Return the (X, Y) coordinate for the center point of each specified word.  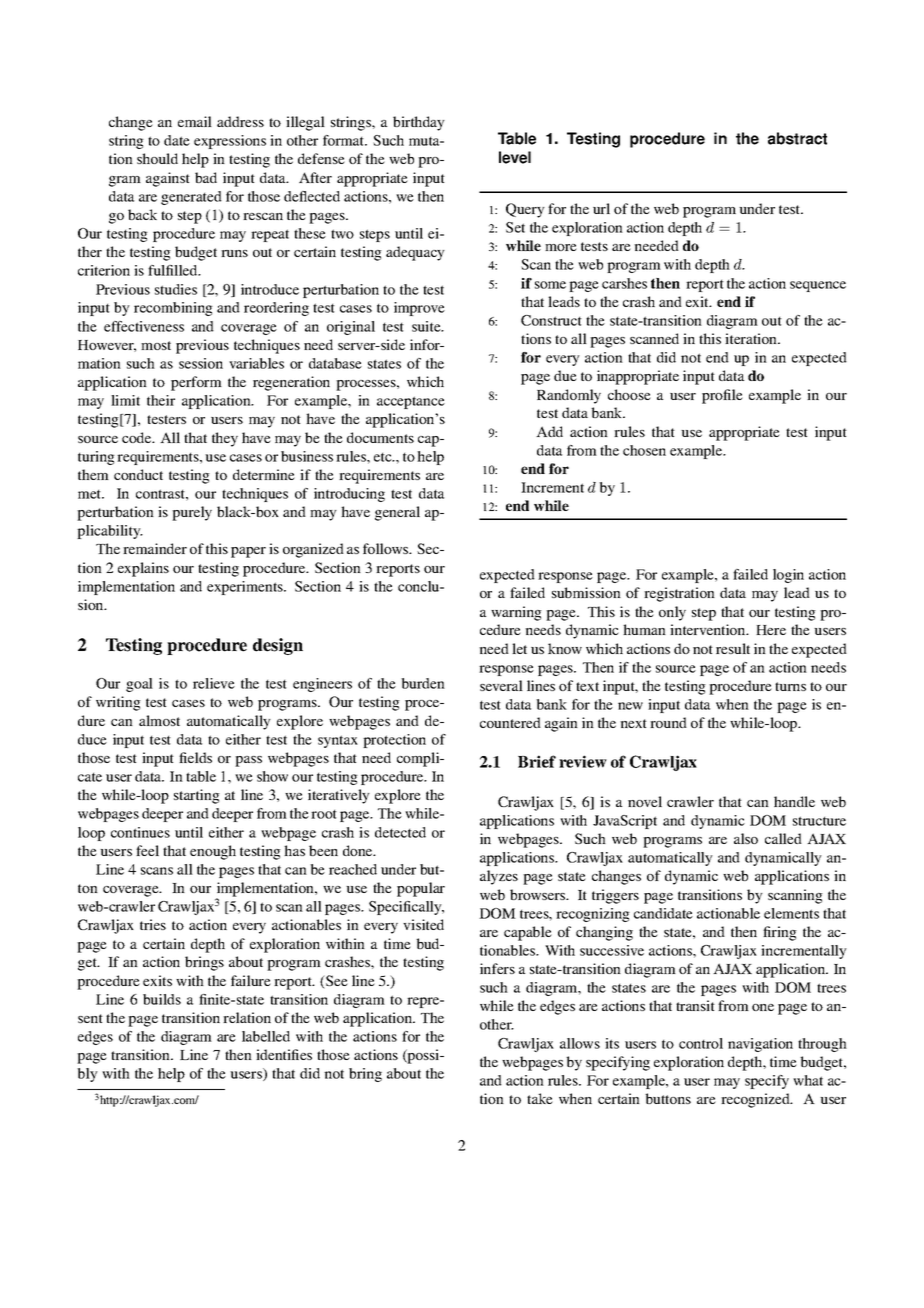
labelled (266, 1036)
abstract (797, 138)
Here (771, 630)
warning (516, 613)
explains (143, 569)
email (195, 121)
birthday (419, 123)
